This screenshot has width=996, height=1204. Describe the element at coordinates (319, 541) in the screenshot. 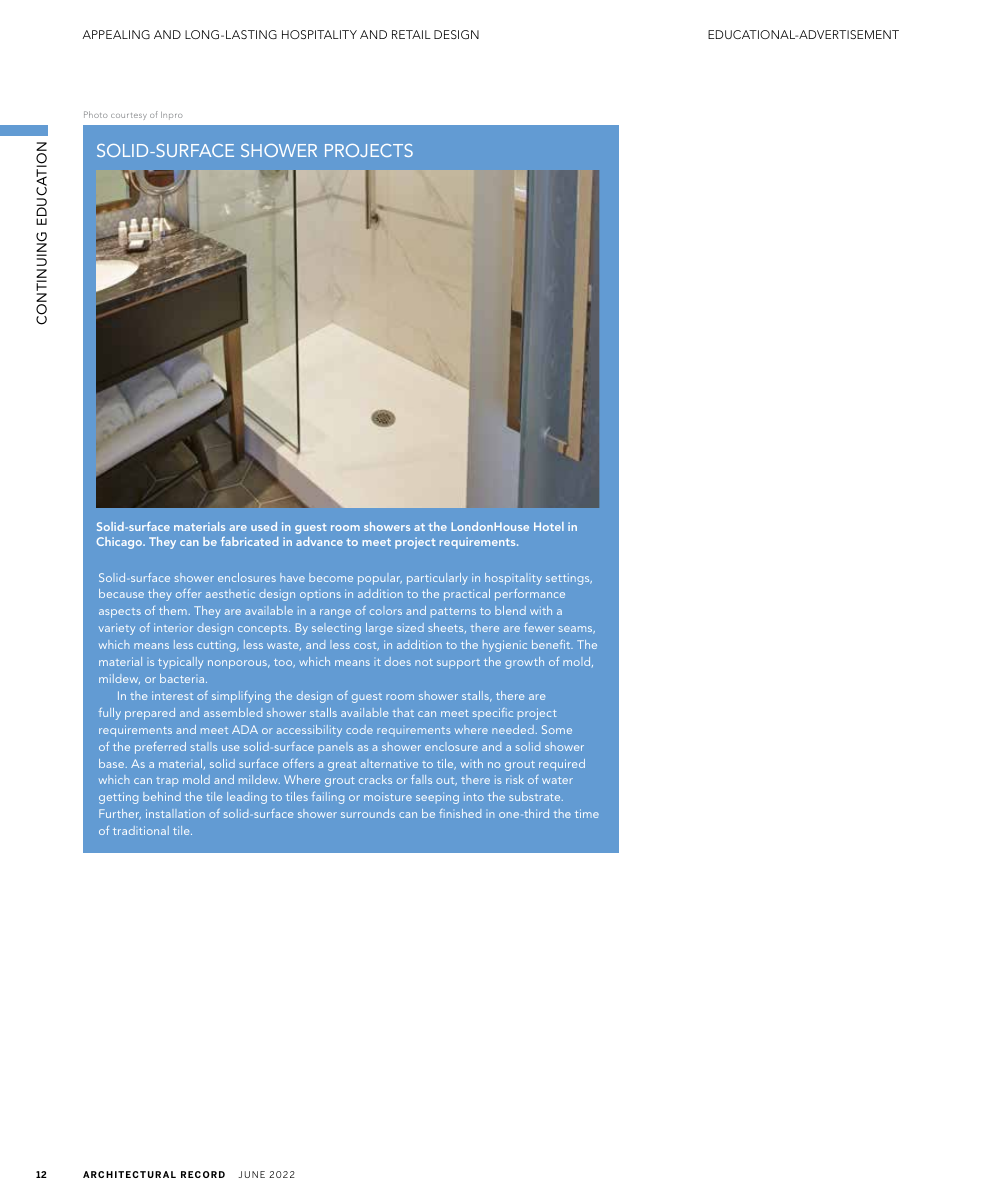

I see `advance` at that location.
